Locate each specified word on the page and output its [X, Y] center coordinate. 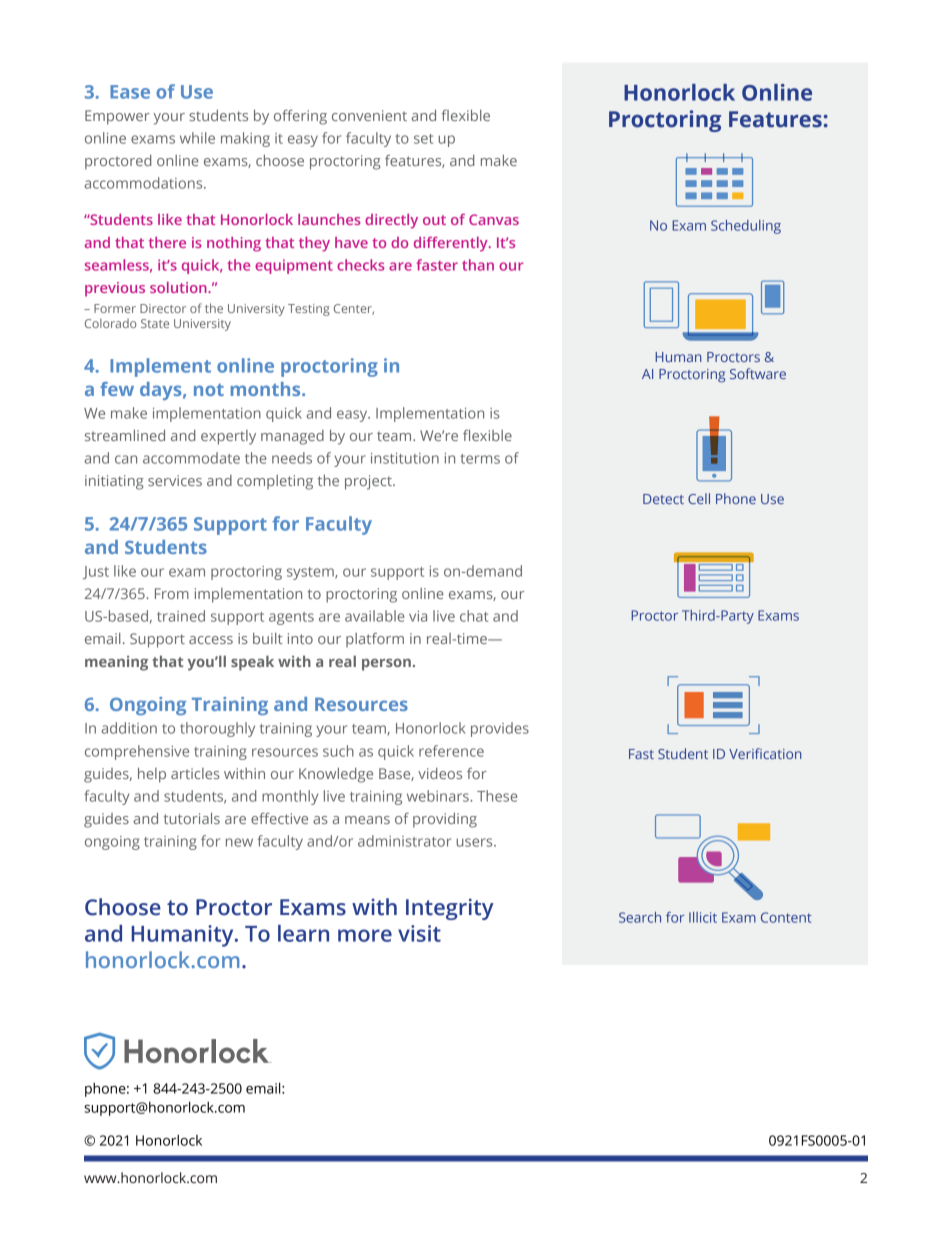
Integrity [450, 909]
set [423, 139]
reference [451, 751]
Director [163, 308]
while [197, 138]
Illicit [703, 917]
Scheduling [746, 227]
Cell [699, 498]
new [239, 842]
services [175, 480]
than [478, 265]
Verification [765, 753]
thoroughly [217, 729]
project [369, 482]
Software [758, 373]
